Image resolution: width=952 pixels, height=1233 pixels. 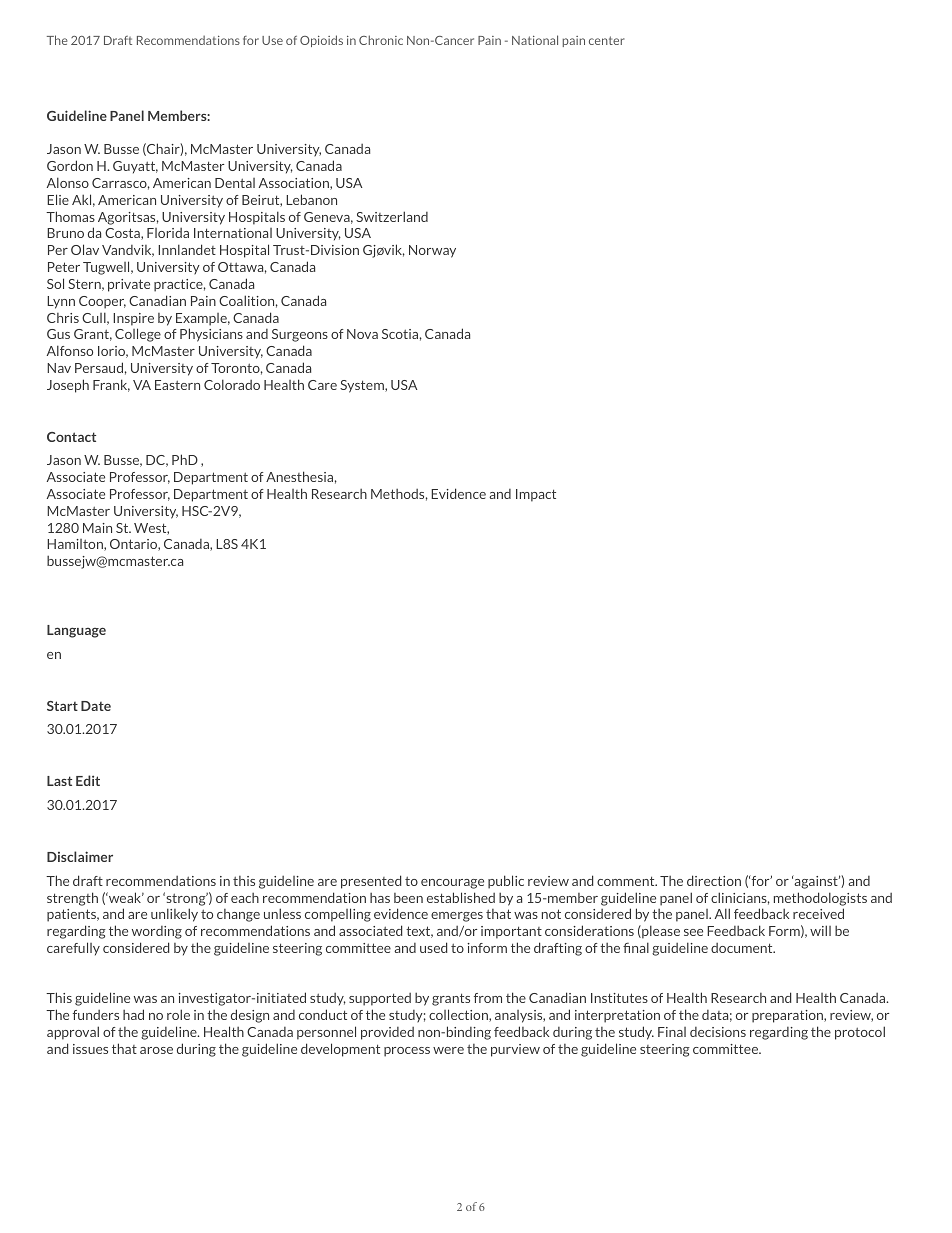 What do you see at coordinates (714, 880) in the screenshot?
I see `direction` at bounding box center [714, 880].
